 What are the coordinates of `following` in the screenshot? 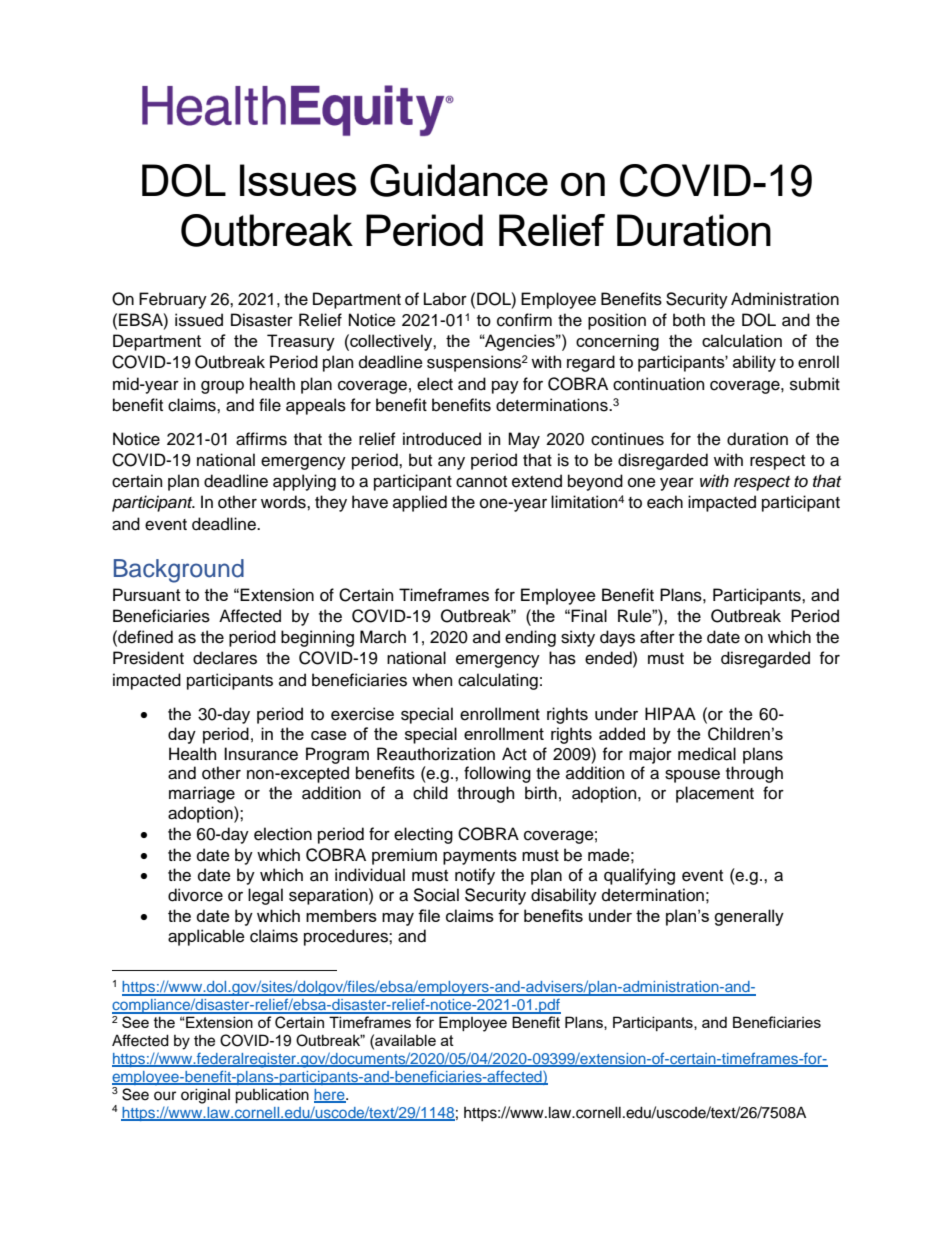 It's located at (497, 774).
